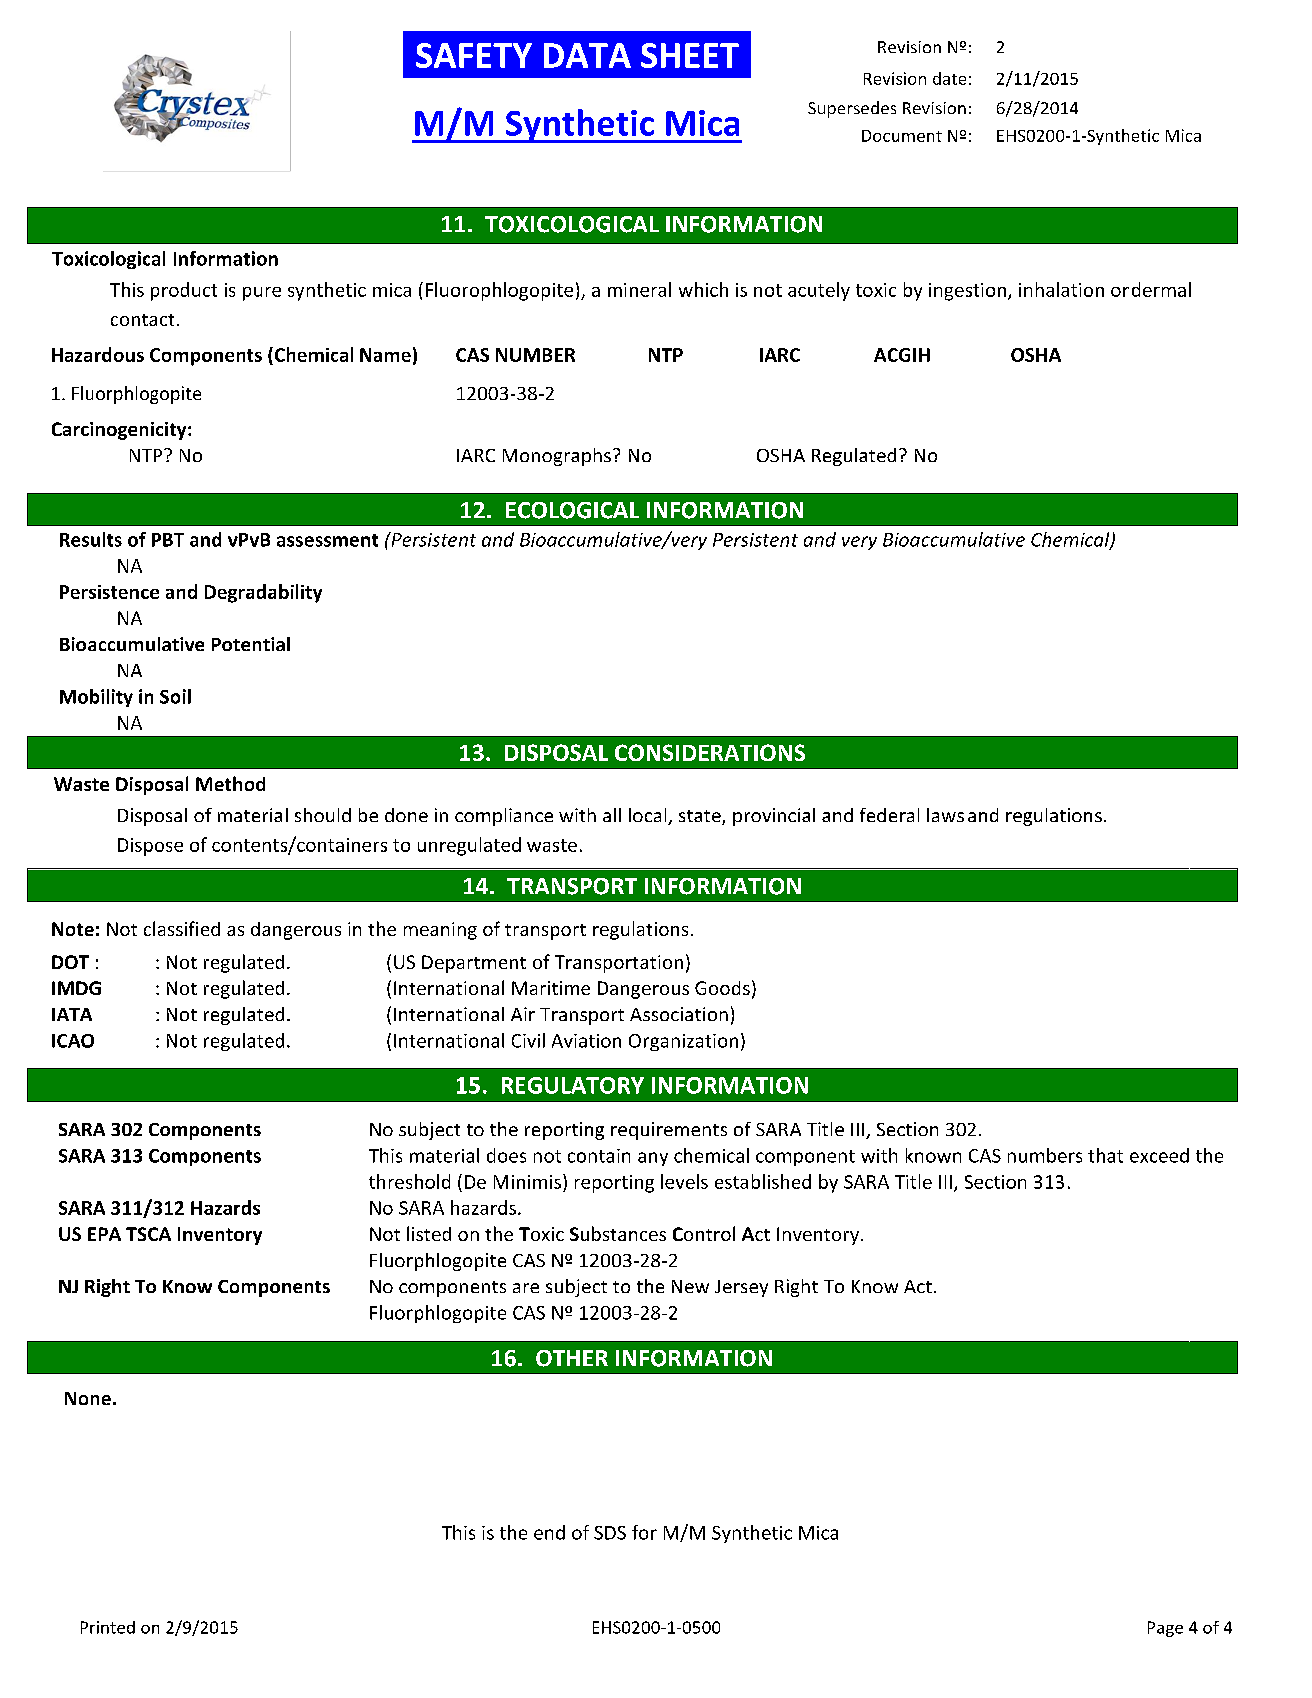 This page has height=1698, width=1312. Describe the element at coordinates (557, 457) in the page. I see `Monographs` at that location.
